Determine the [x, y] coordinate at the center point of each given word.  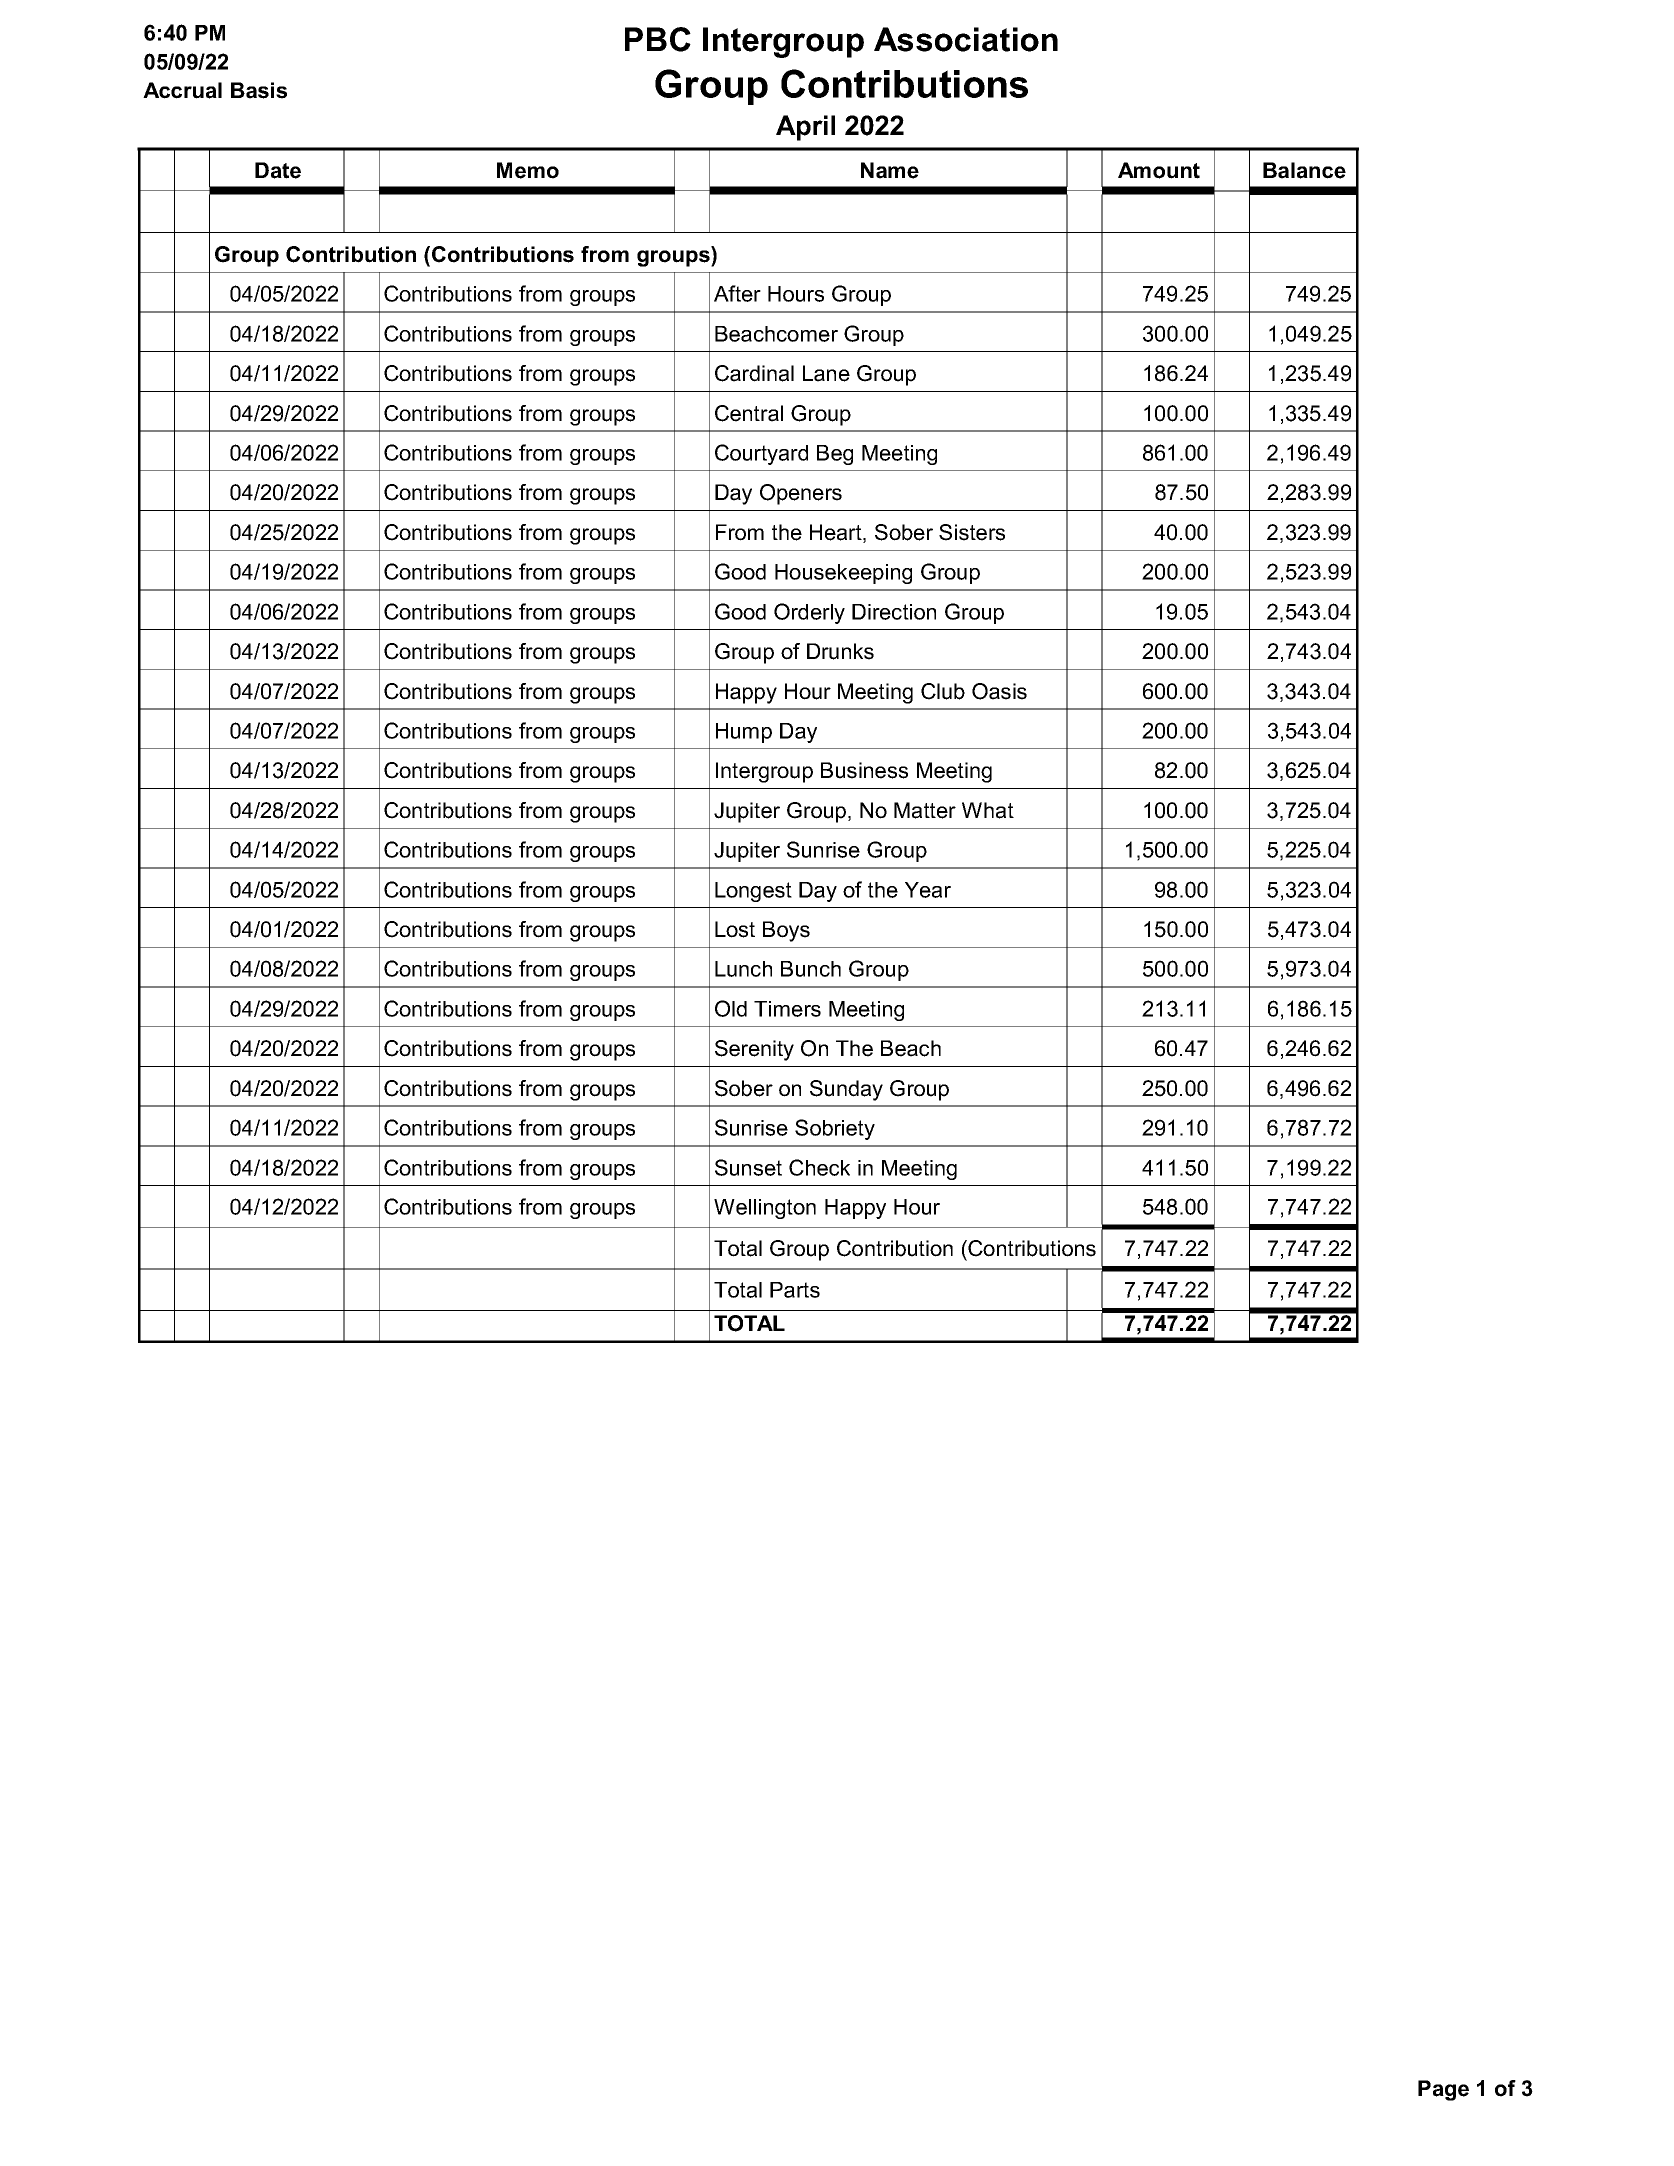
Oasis [999, 691]
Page [1443, 2090]
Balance [1304, 170]
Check [819, 1167]
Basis [259, 90]
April [805, 128]
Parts [795, 1290]
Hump [744, 733]
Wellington [765, 1209]
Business [864, 770]
